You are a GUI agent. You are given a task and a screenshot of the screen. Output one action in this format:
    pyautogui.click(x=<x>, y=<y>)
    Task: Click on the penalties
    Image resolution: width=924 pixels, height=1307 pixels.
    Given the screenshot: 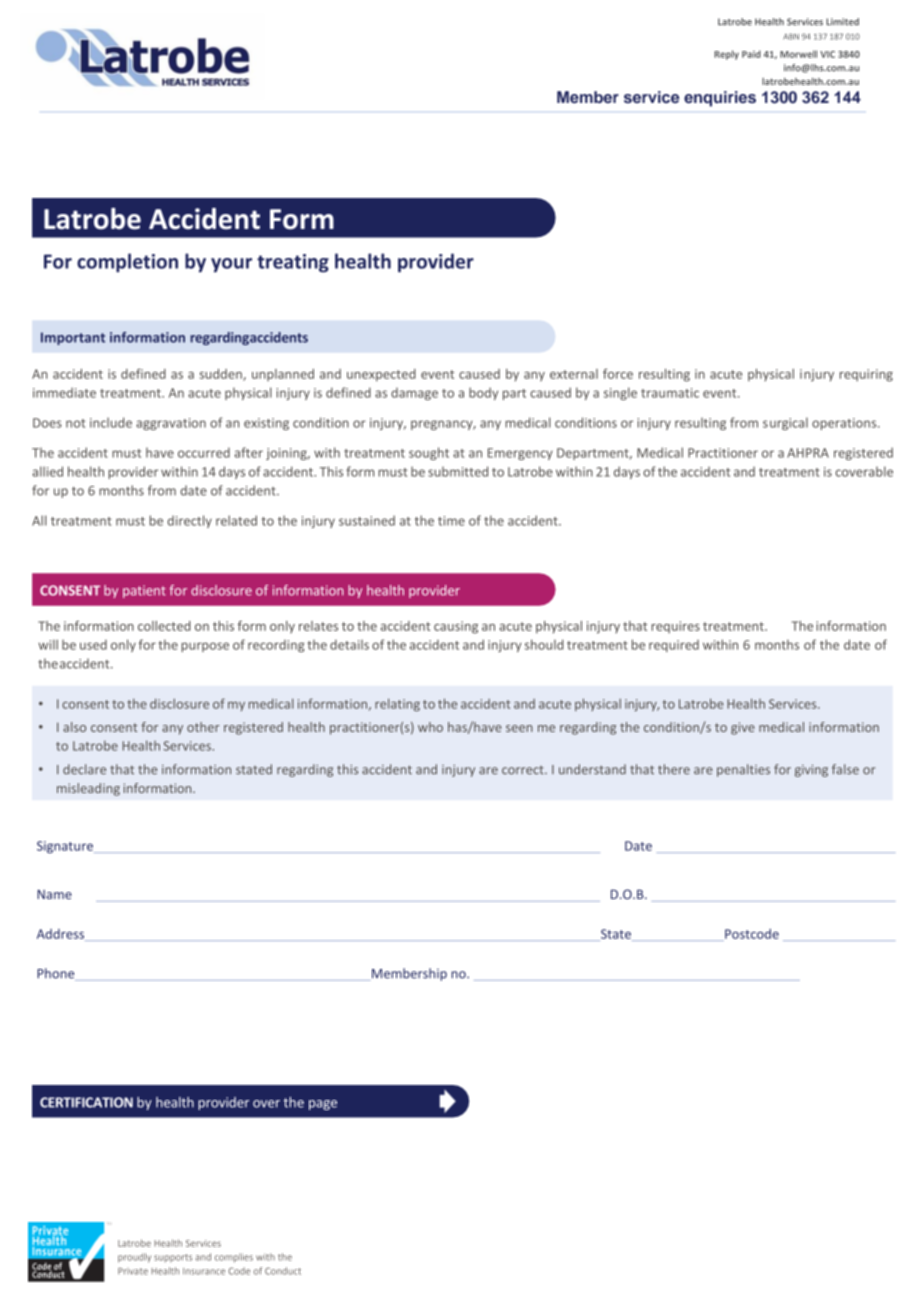 What is the action you would take?
    pyautogui.click(x=743, y=770)
